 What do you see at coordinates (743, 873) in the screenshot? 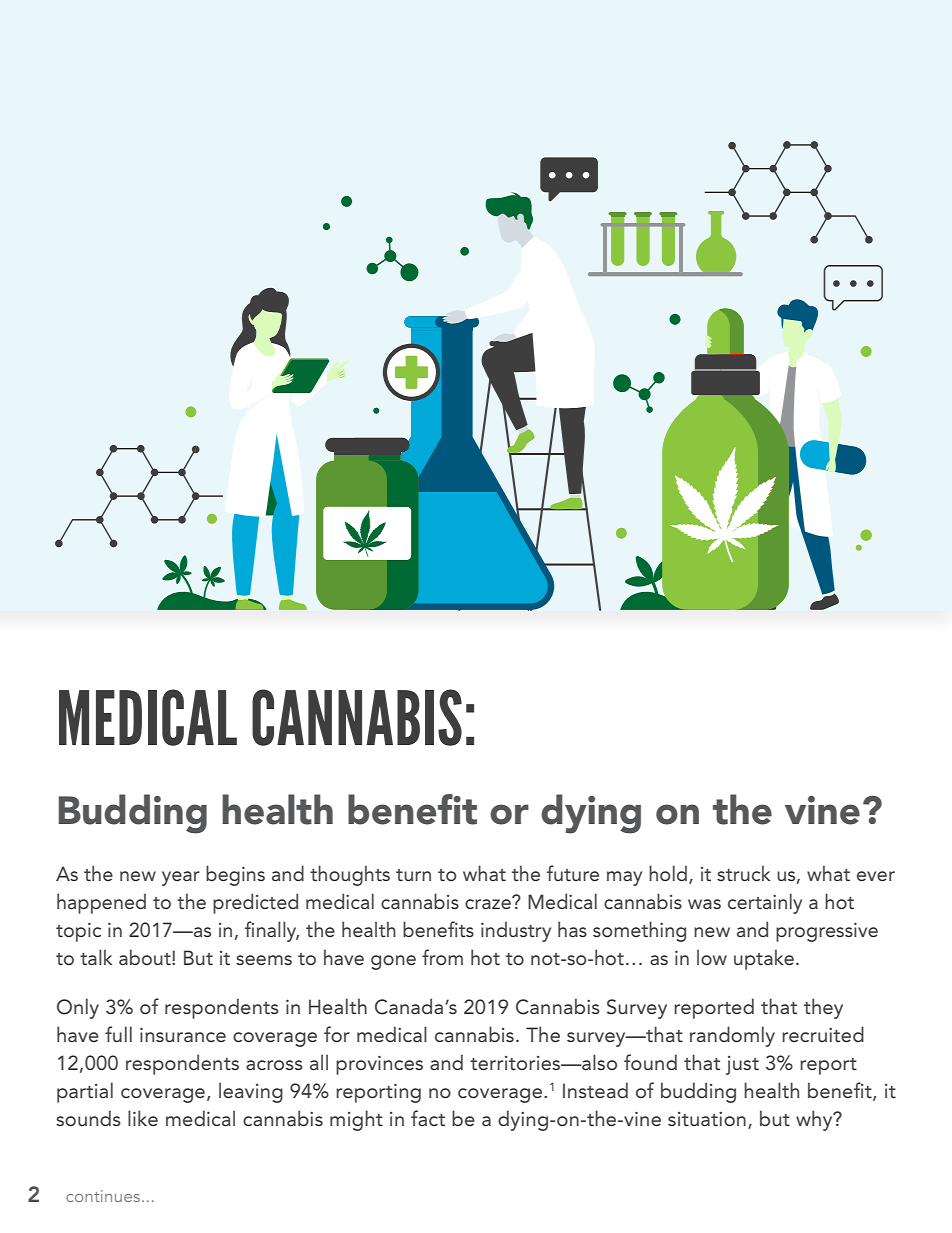
I see `struck` at bounding box center [743, 873].
